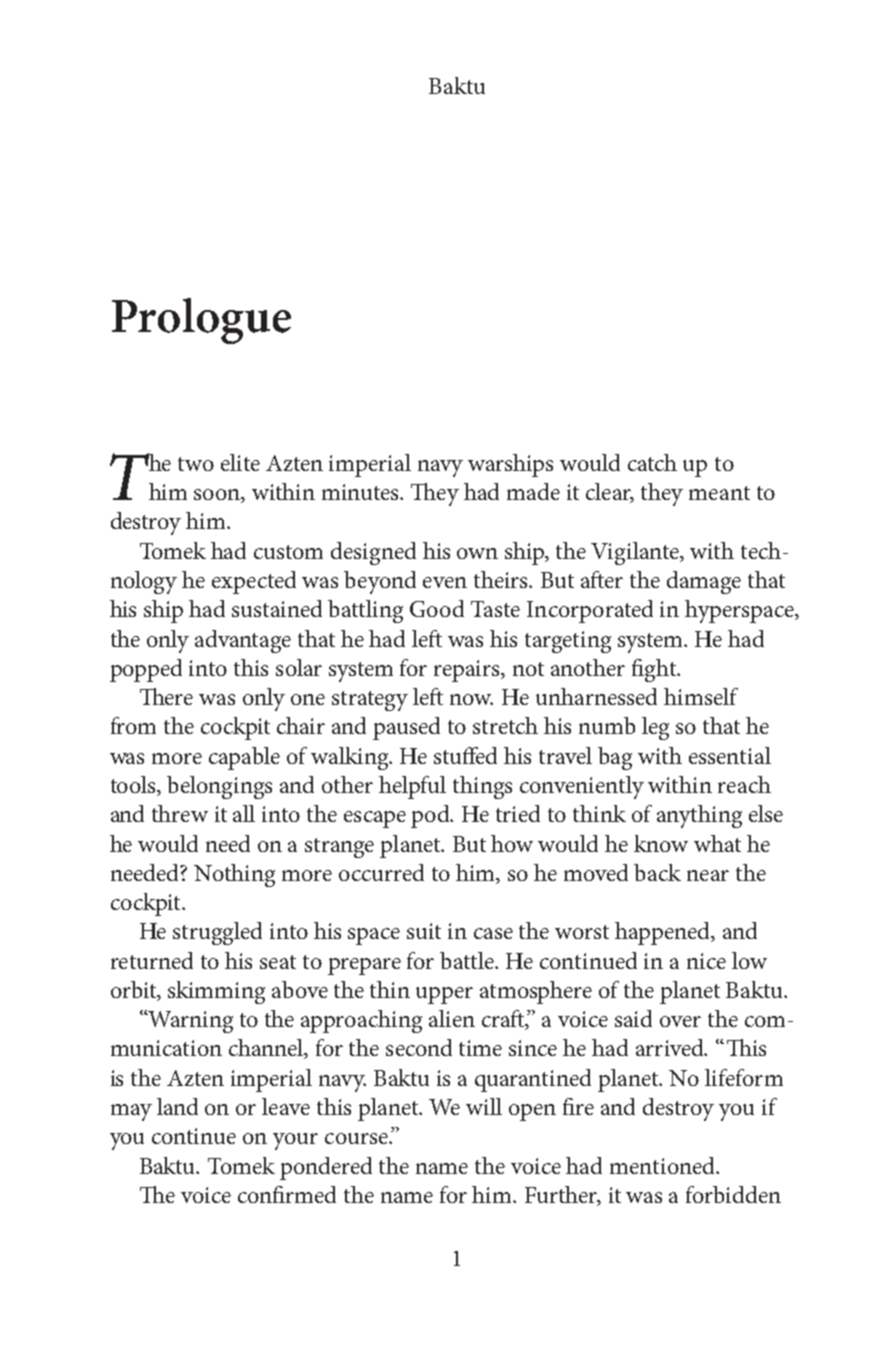 The height and width of the screenshot is (1354, 896). Describe the element at coordinates (201, 321) in the screenshot. I see `Prologue` at that location.
